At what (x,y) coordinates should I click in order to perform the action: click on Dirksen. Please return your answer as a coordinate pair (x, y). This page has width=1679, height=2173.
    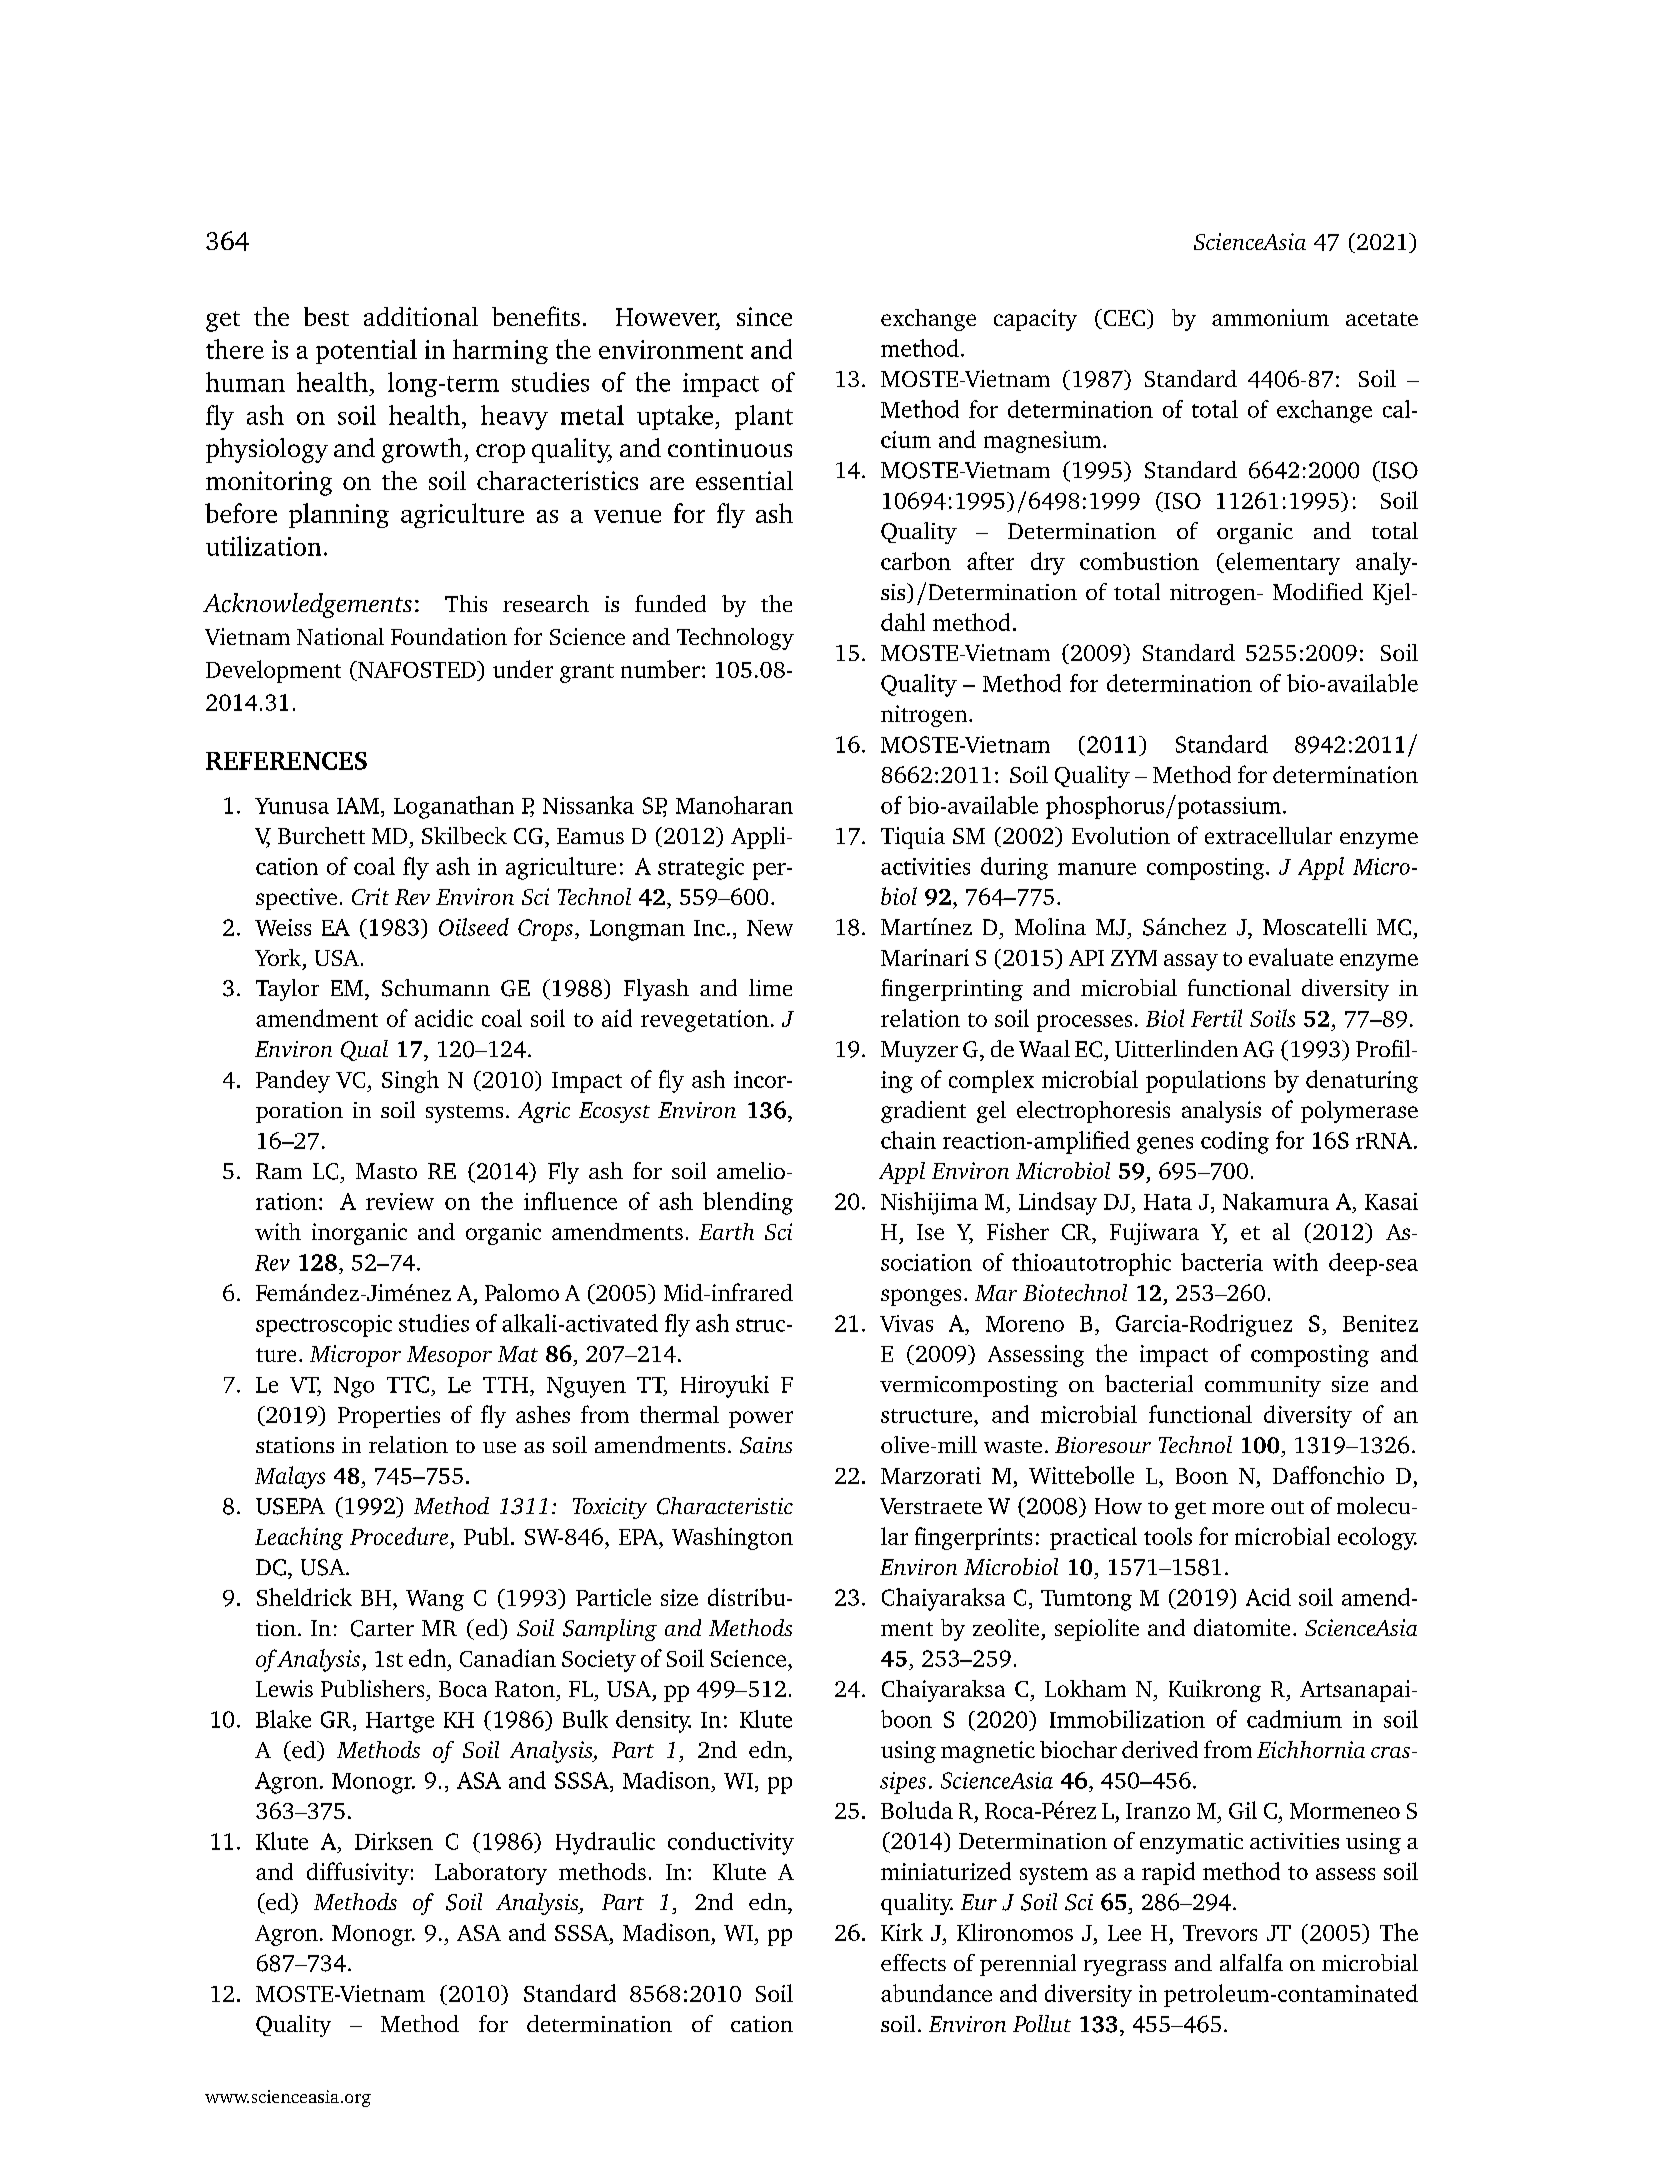
    Looking at the image, I should click on (394, 1841).
